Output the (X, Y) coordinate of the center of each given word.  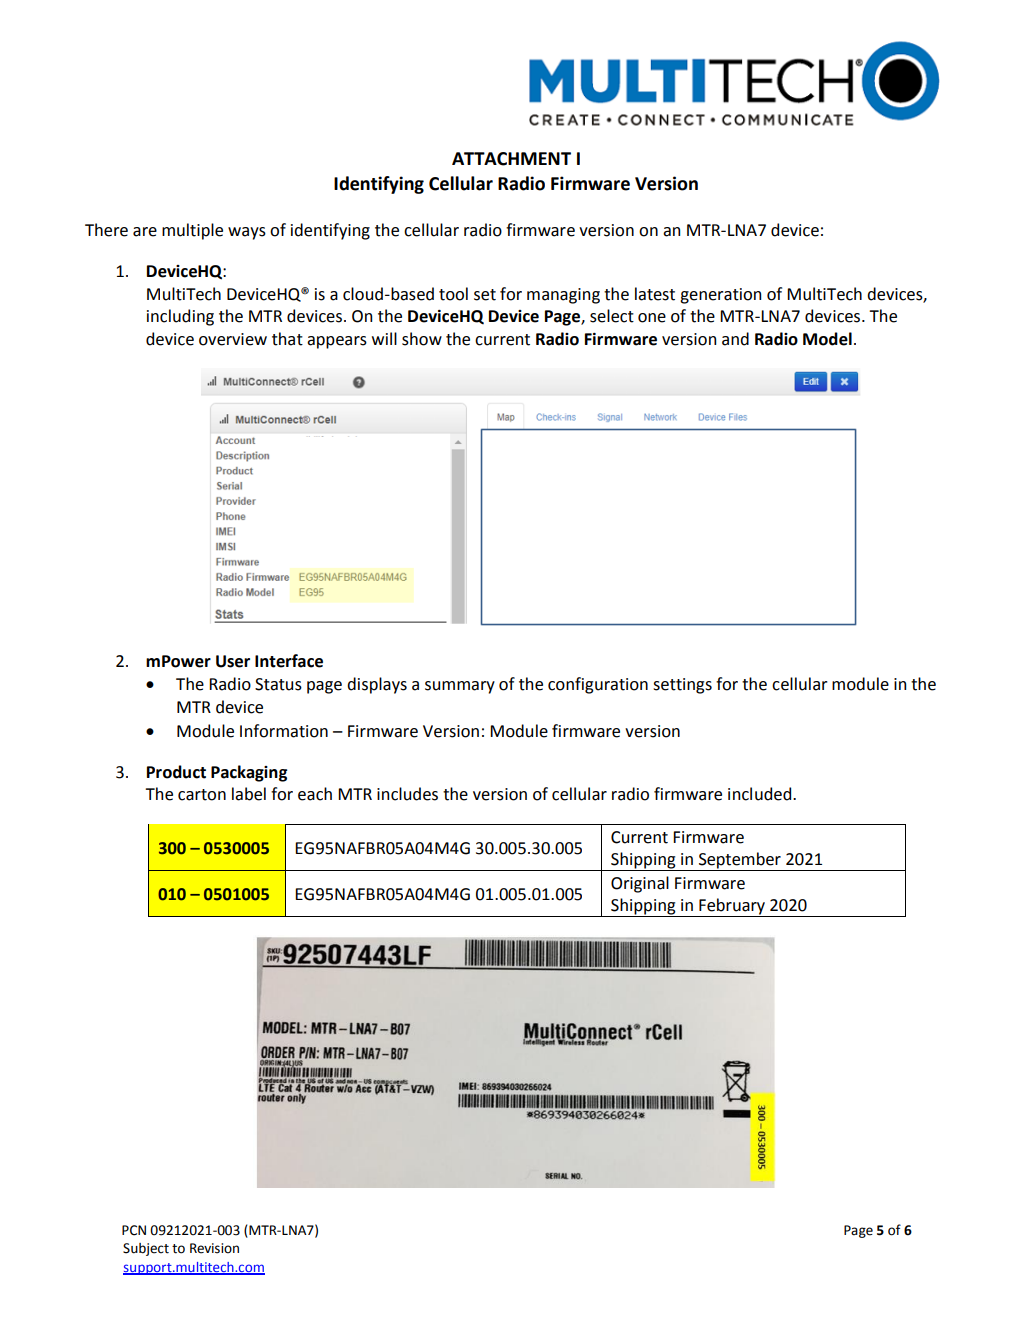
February (732, 907)
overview (233, 339)
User (233, 661)
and (735, 339)
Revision (214, 1248)
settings (682, 686)
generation (720, 296)
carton (202, 795)
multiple (192, 231)
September (740, 861)
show (422, 339)
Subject (146, 1249)
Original (640, 884)
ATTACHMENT (511, 159)
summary (460, 687)
